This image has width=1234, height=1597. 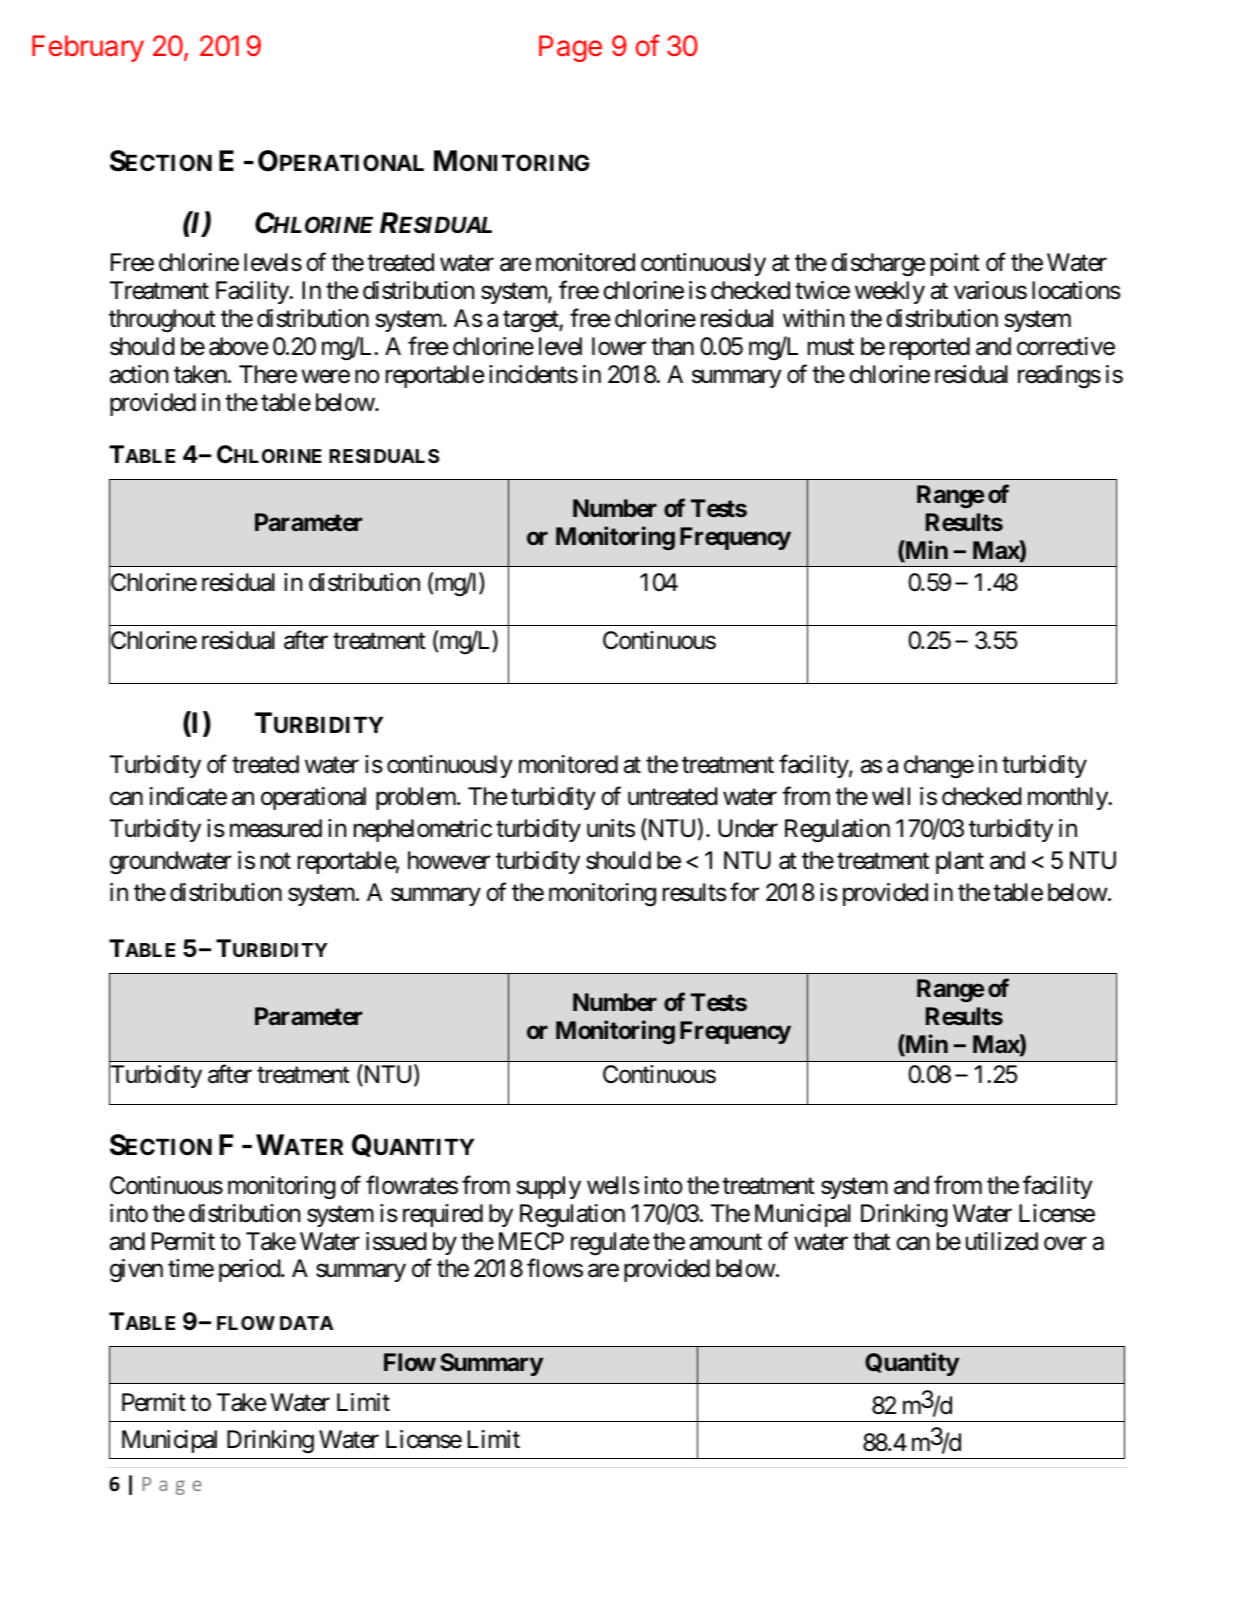 What do you see at coordinates (276, 861) in the image?
I see `not` at bounding box center [276, 861].
